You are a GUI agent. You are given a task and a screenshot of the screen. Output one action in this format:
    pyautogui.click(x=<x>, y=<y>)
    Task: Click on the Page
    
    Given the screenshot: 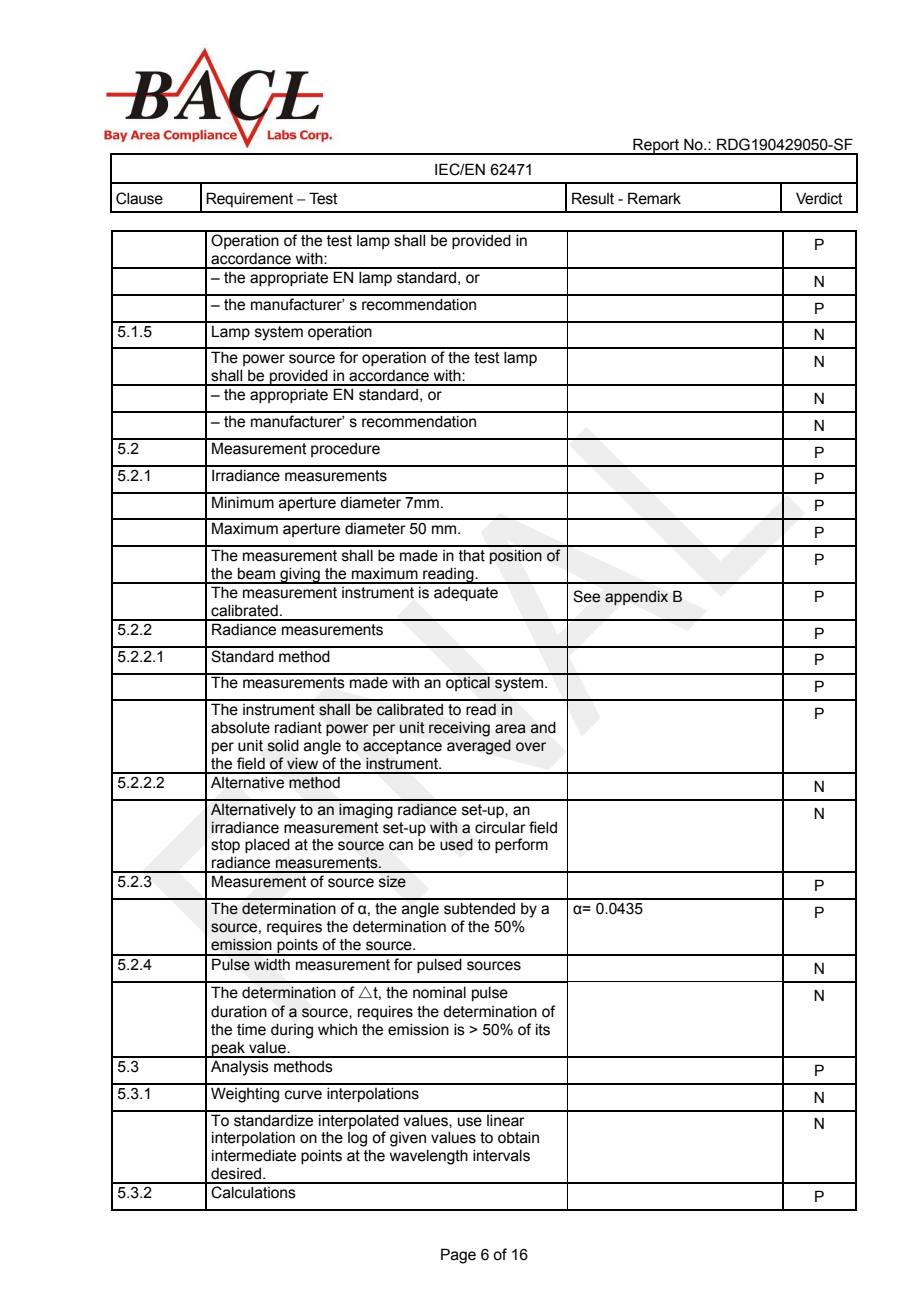 What is the action you would take?
    pyautogui.click(x=458, y=1256)
